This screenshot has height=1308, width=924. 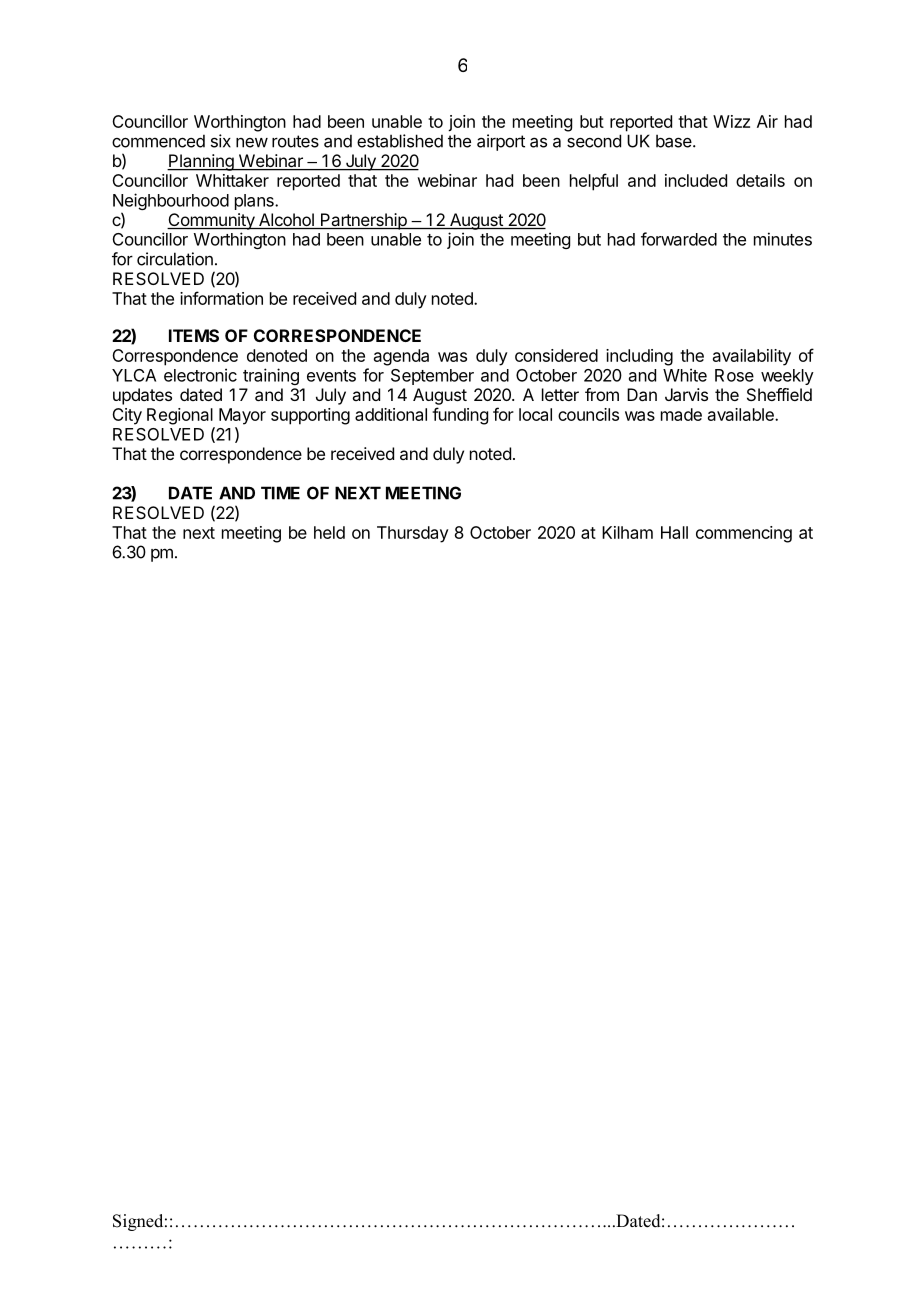 What do you see at coordinates (221, 141) in the screenshot?
I see `six` at bounding box center [221, 141].
